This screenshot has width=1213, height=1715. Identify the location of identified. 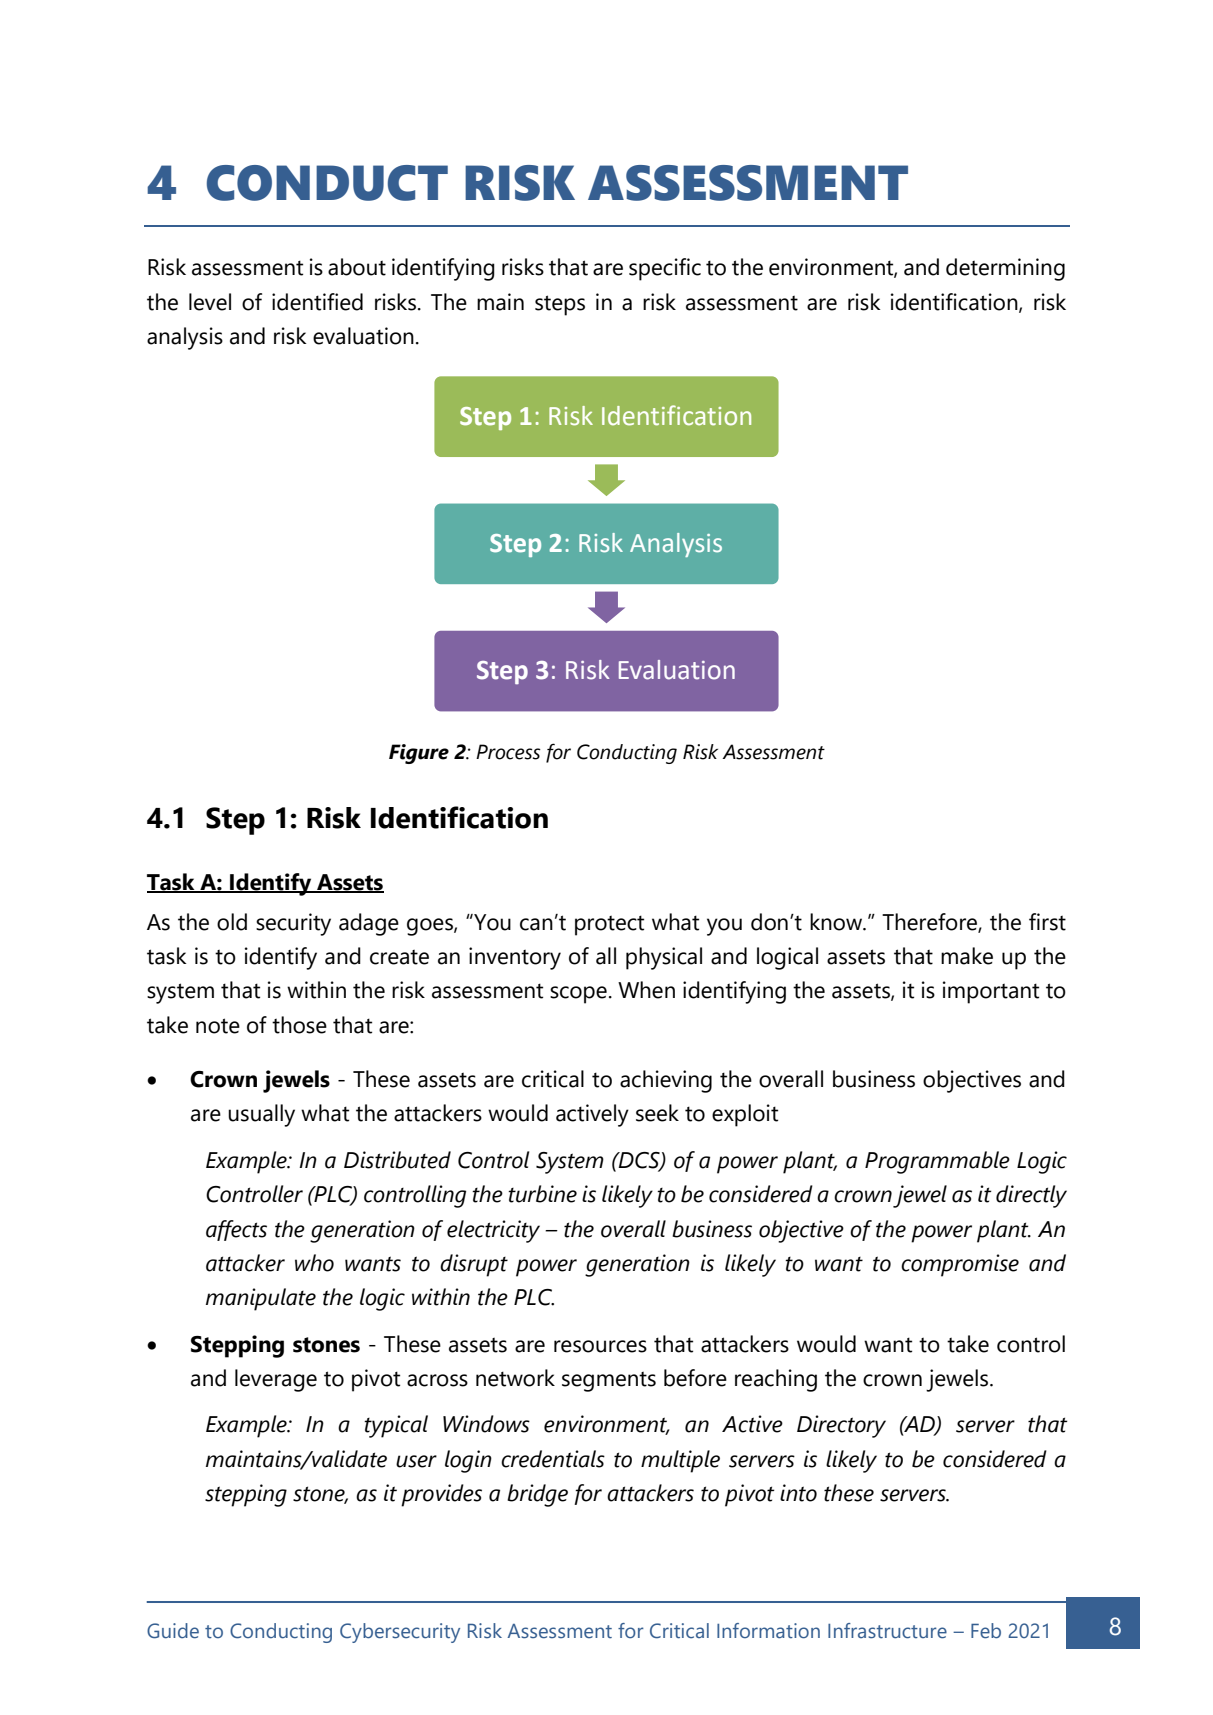
(317, 302).
